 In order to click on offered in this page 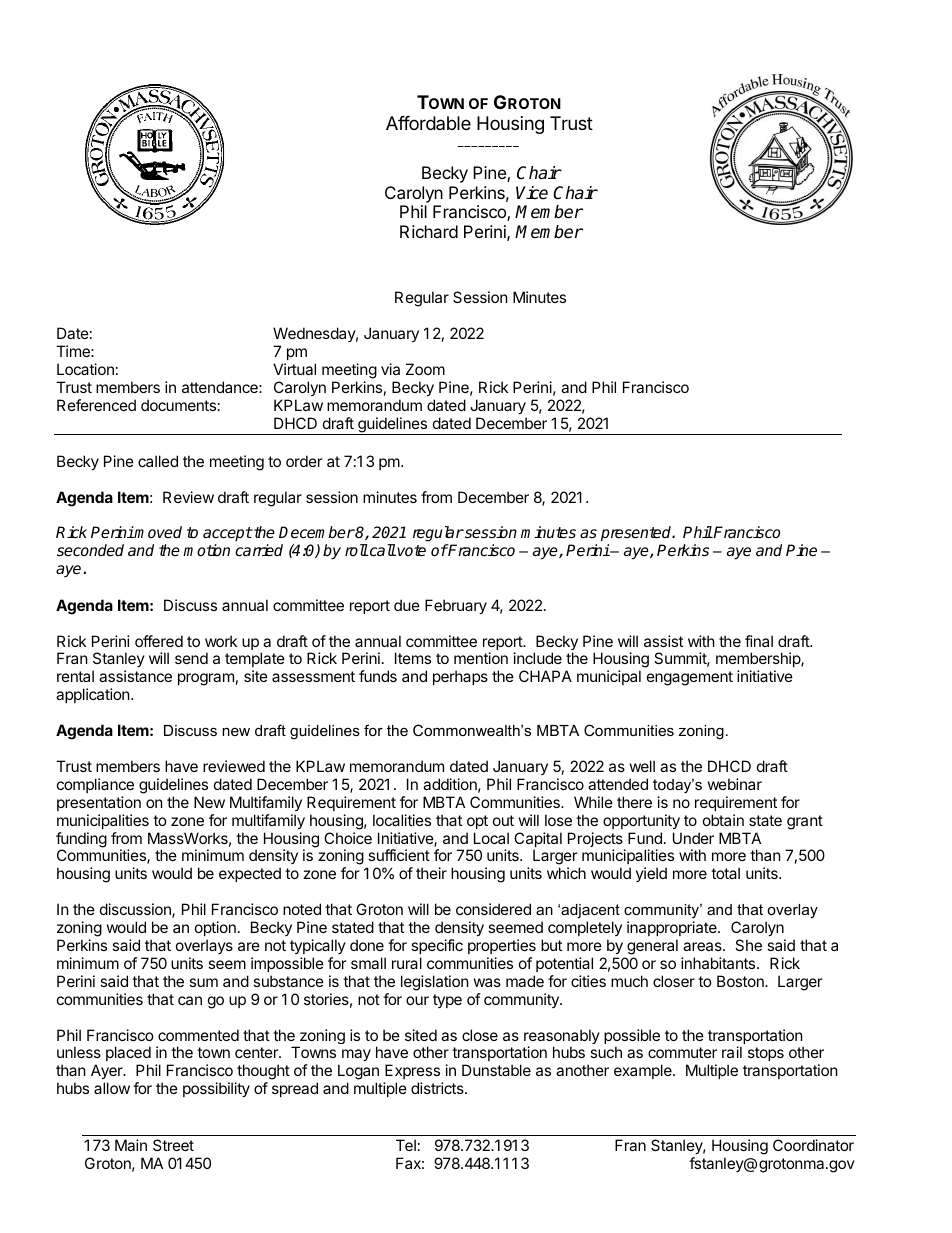, I will do `click(159, 641)`.
